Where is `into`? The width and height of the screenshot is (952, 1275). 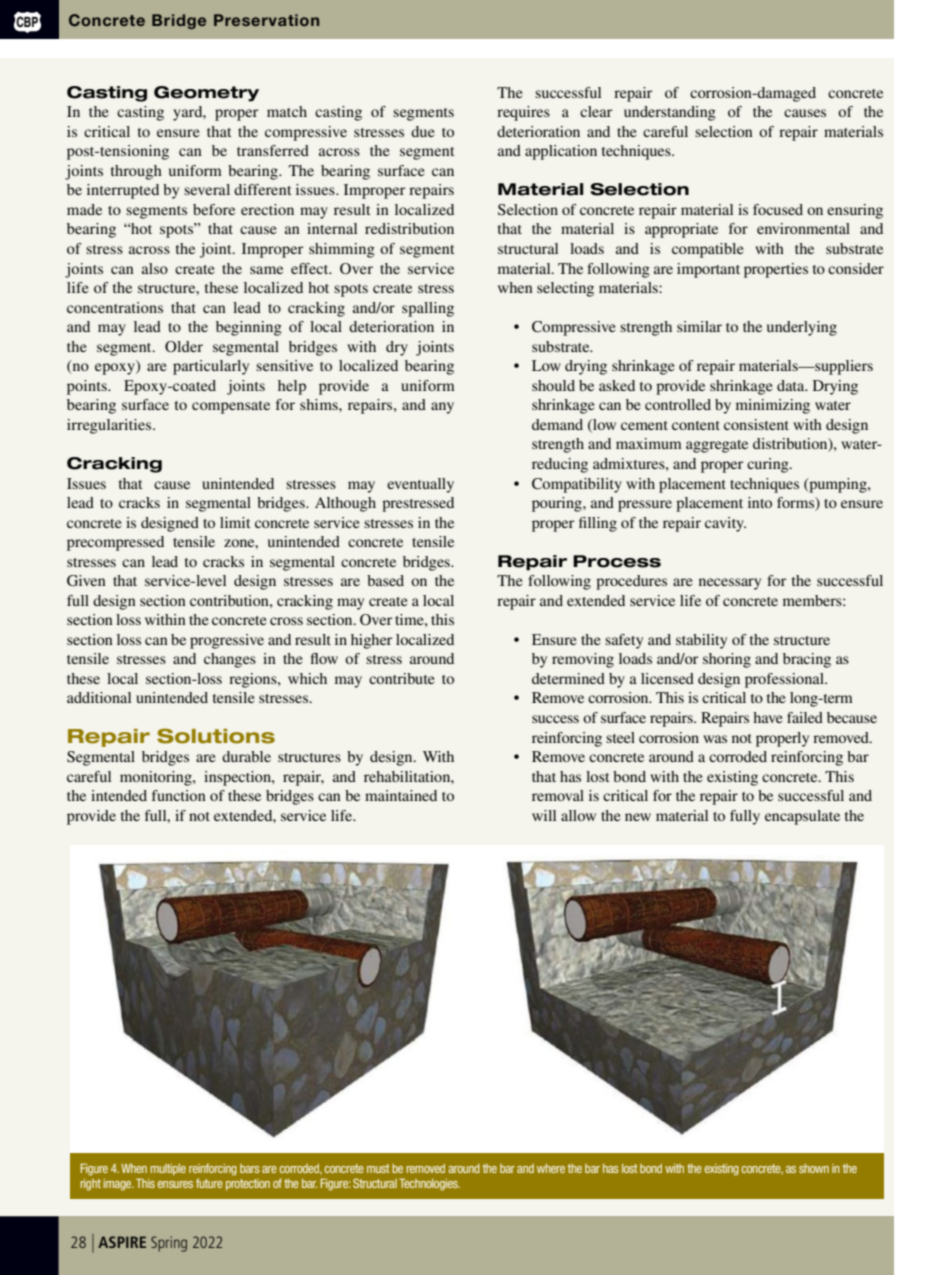 into is located at coordinates (760, 502).
